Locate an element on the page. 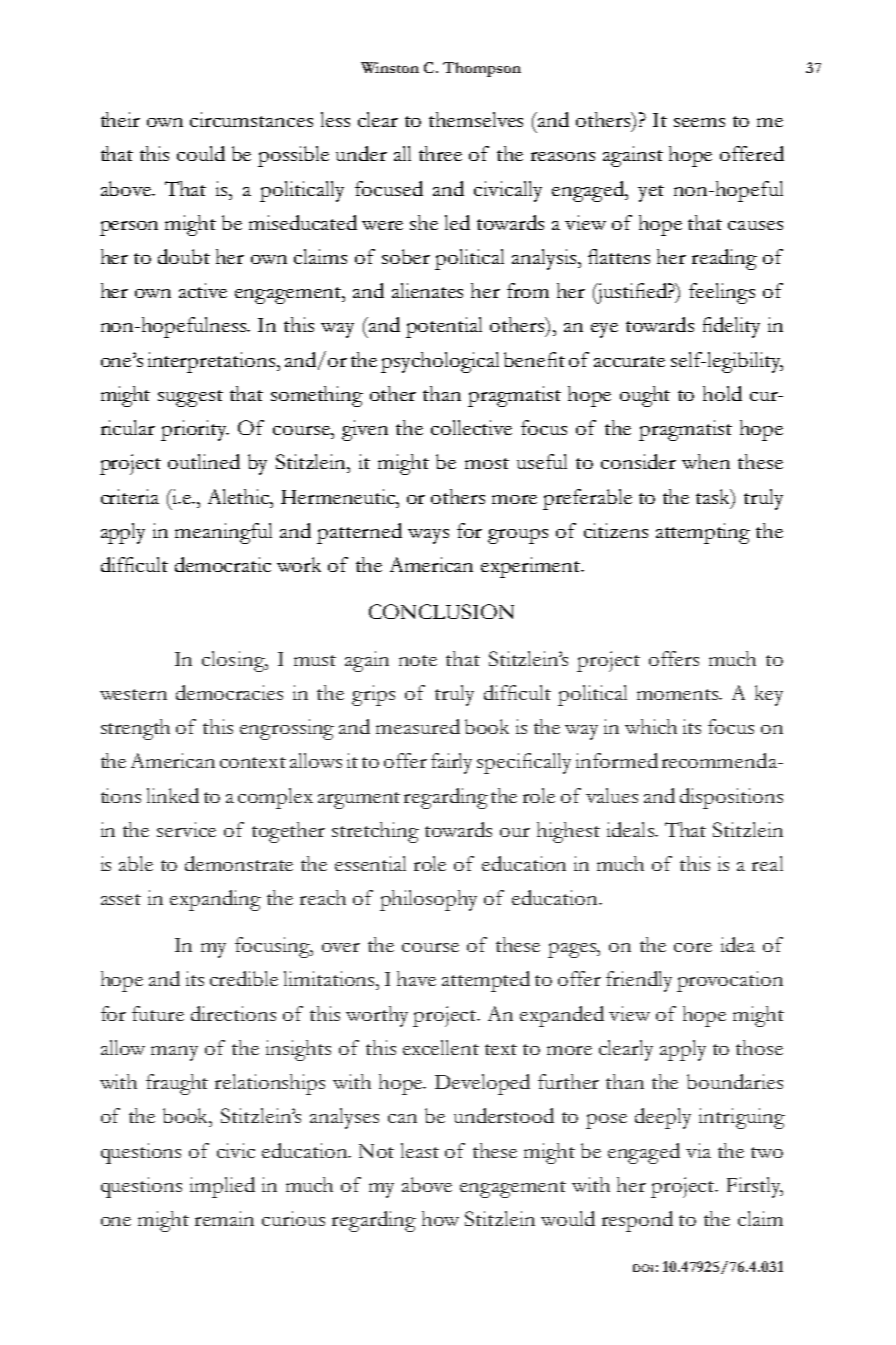 Image resolution: width=896 pixels, height=1345 pixels. note is located at coordinates (418, 660).
